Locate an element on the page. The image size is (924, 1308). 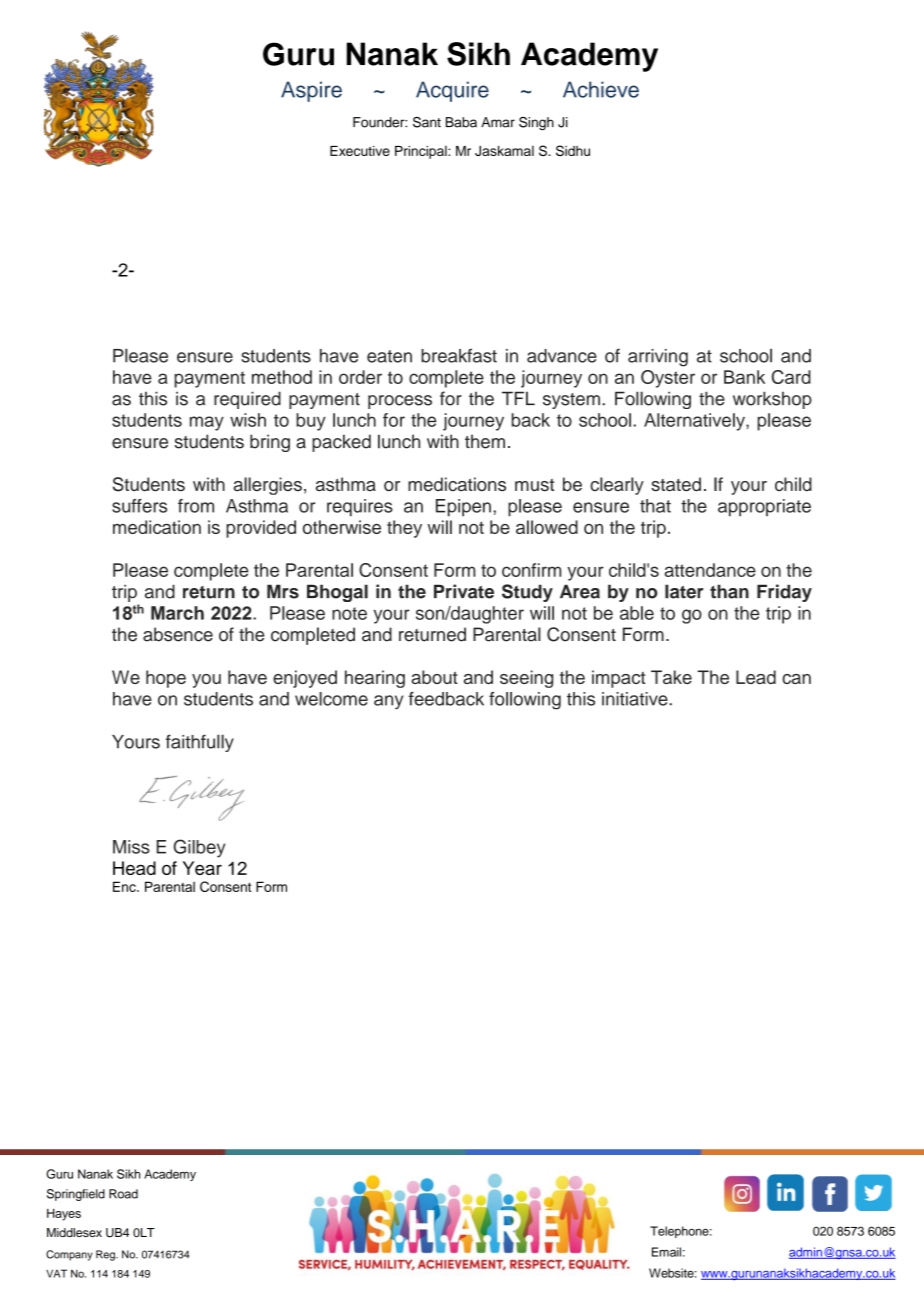
Epipen is located at coordinates (463, 508).
